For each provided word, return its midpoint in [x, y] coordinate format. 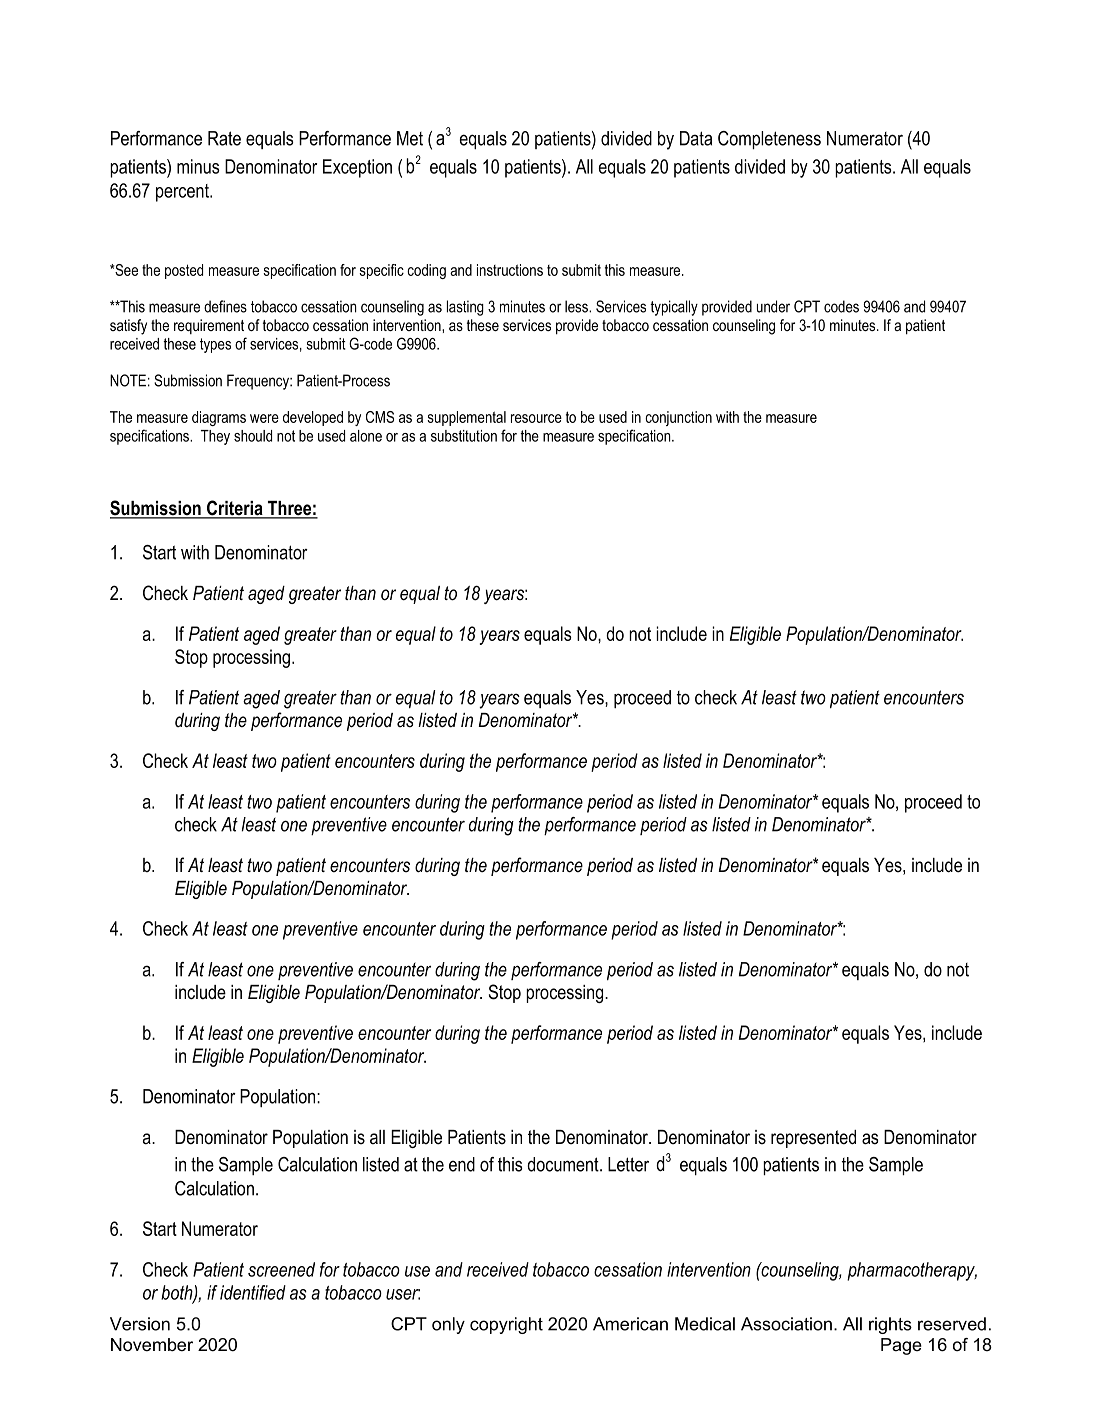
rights [890, 1325]
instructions [510, 270]
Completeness [769, 140]
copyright [506, 1325]
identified [253, 1292]
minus [198, 166]
